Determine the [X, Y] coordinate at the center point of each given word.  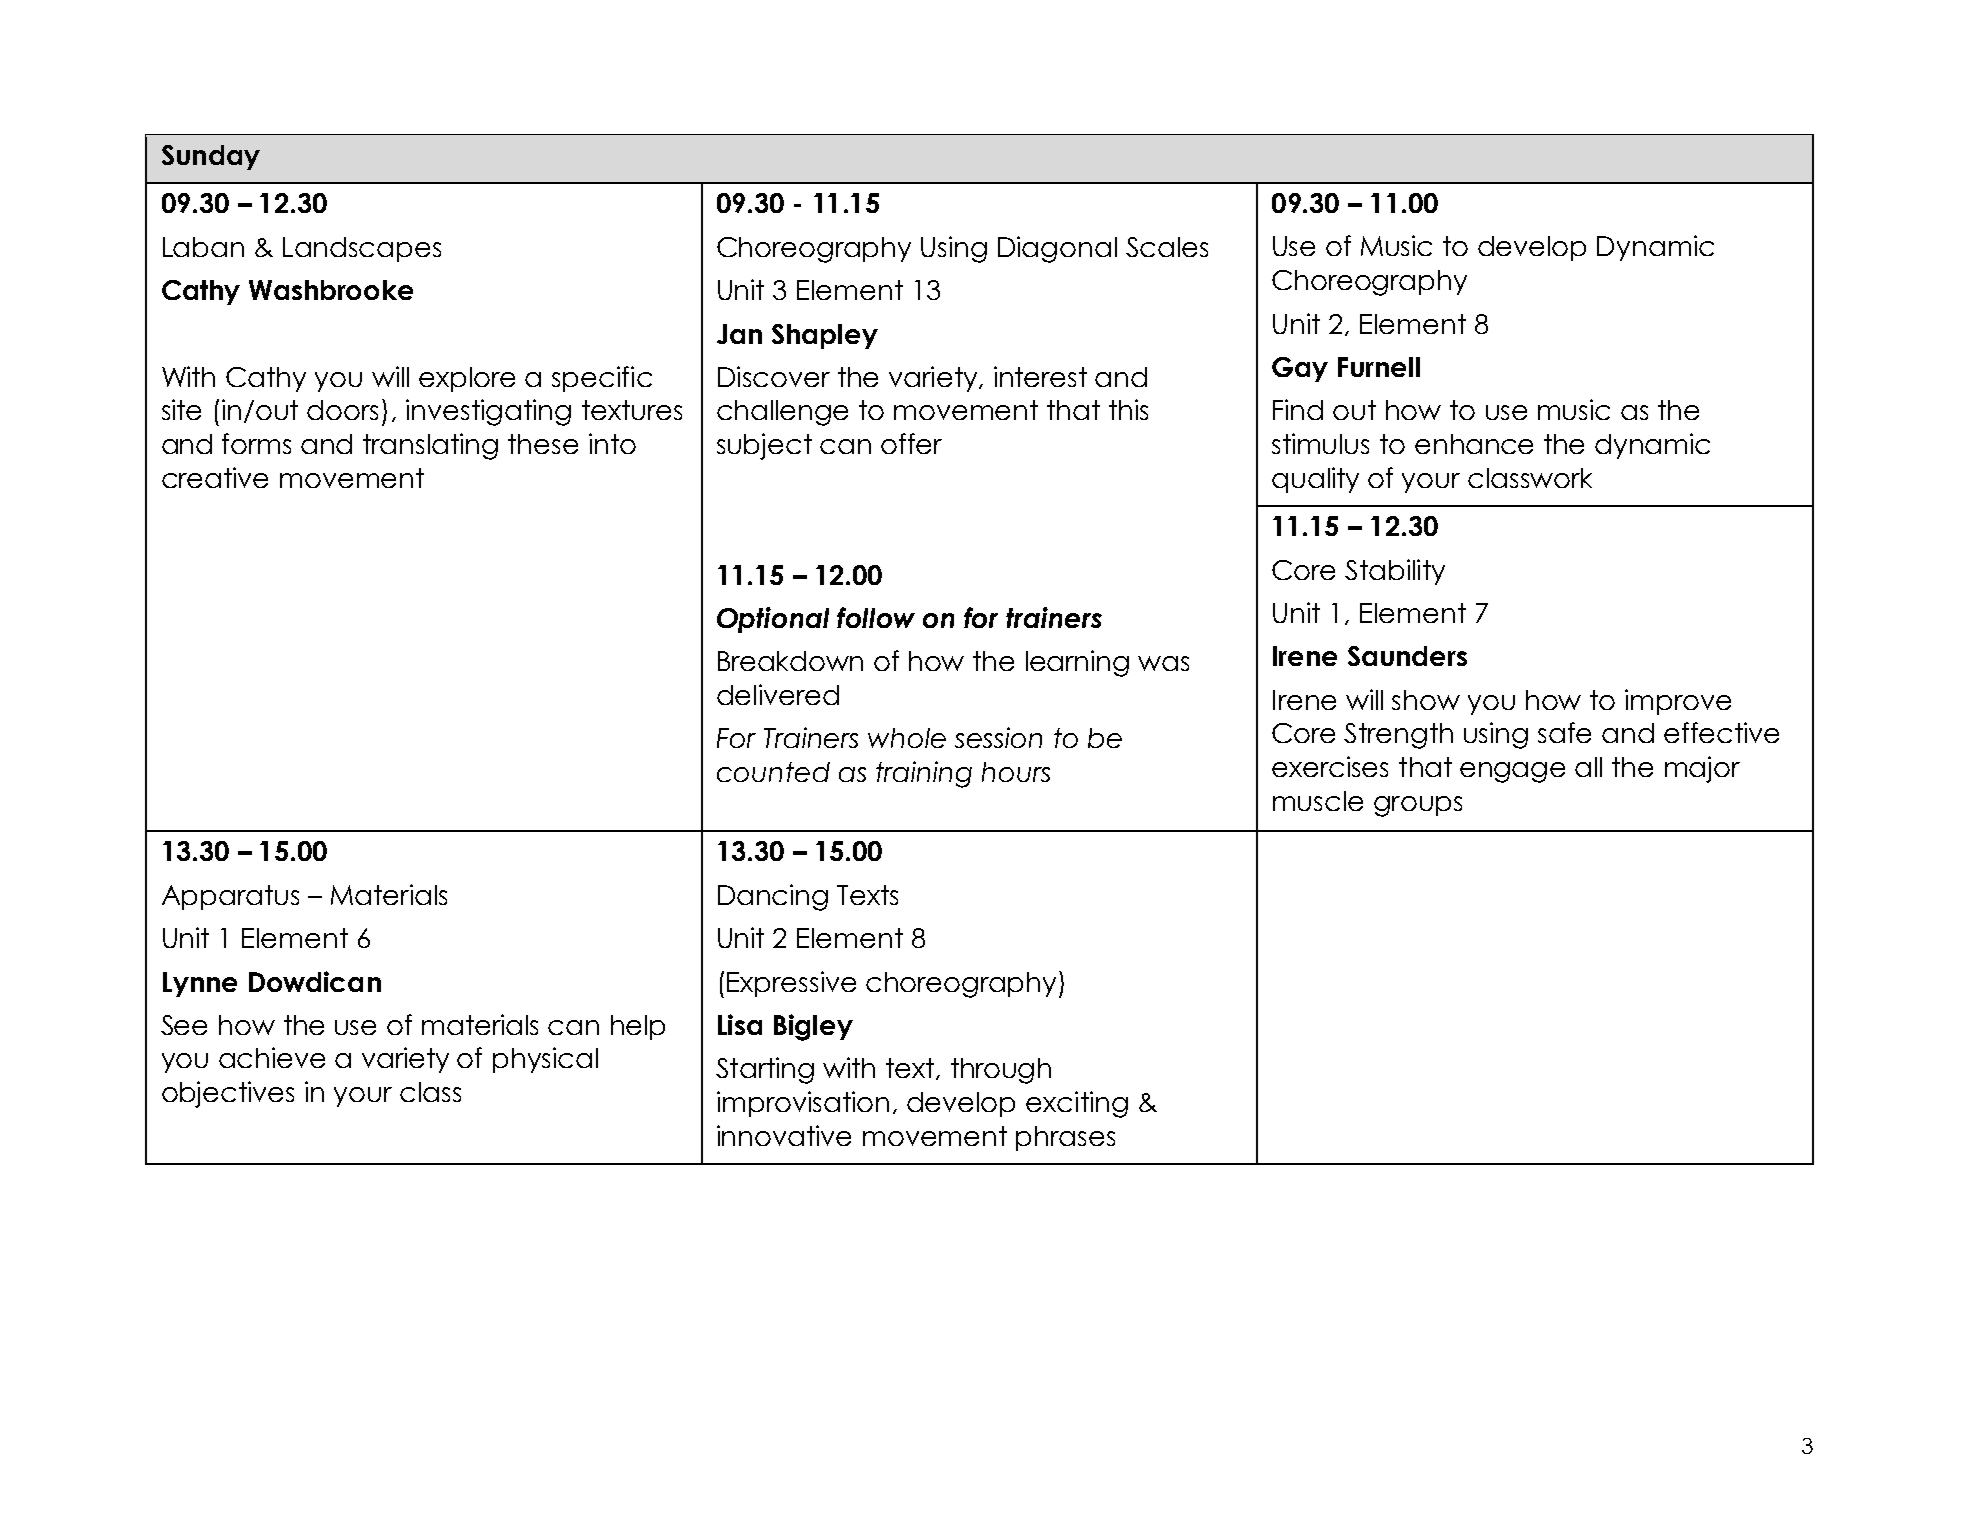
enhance [1474, 444]
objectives [228, 1094]
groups [1418, 806]
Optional [773, 620]
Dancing [773, 897]
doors [342, 410]
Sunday [211, 157]
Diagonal [1057, 249]
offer [911, 443]
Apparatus [230, 897]
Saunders [1407, 656]
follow [876, 617]
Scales [1167, 247]
